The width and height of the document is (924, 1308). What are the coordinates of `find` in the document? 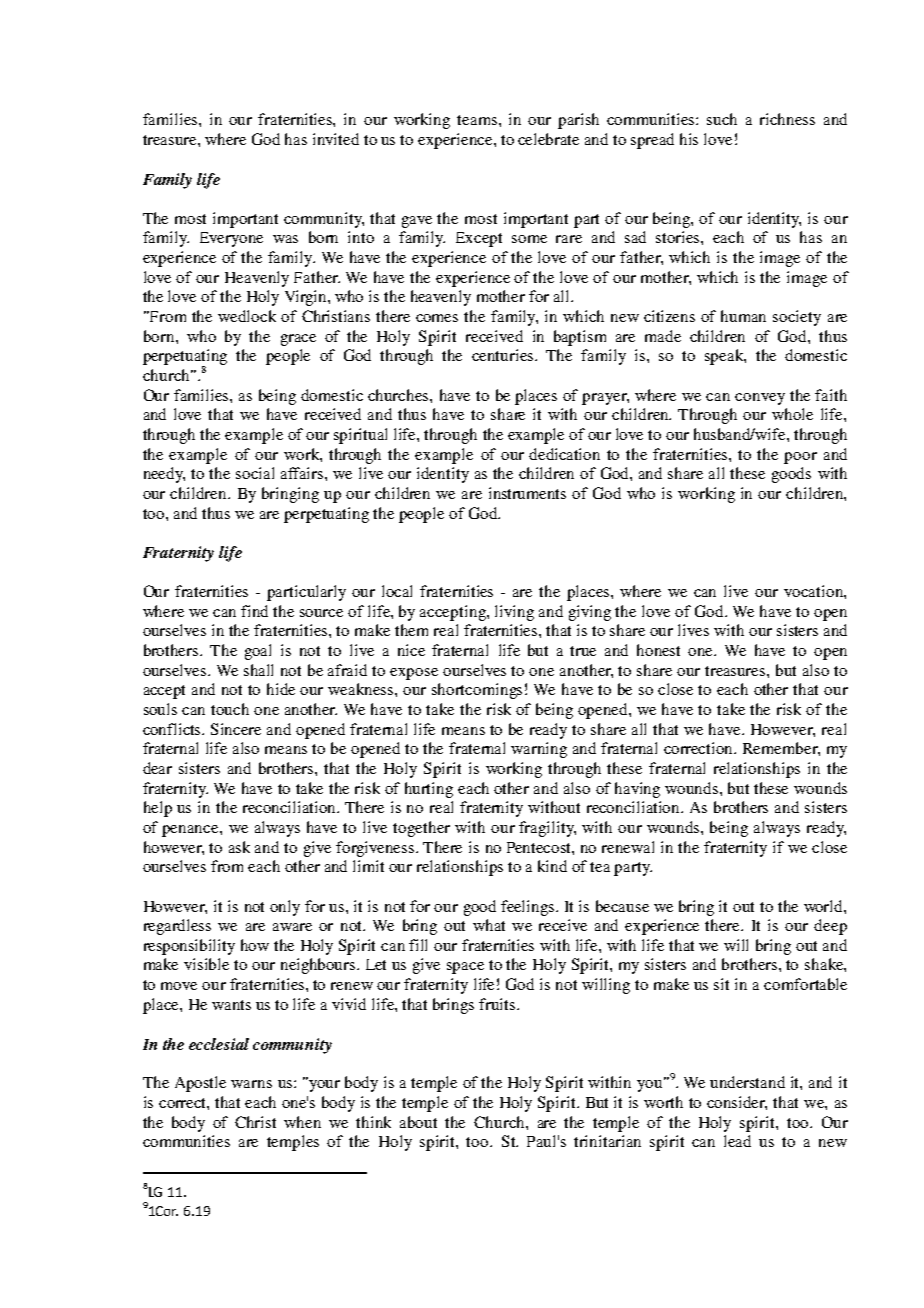 It's located at (254, 611).
